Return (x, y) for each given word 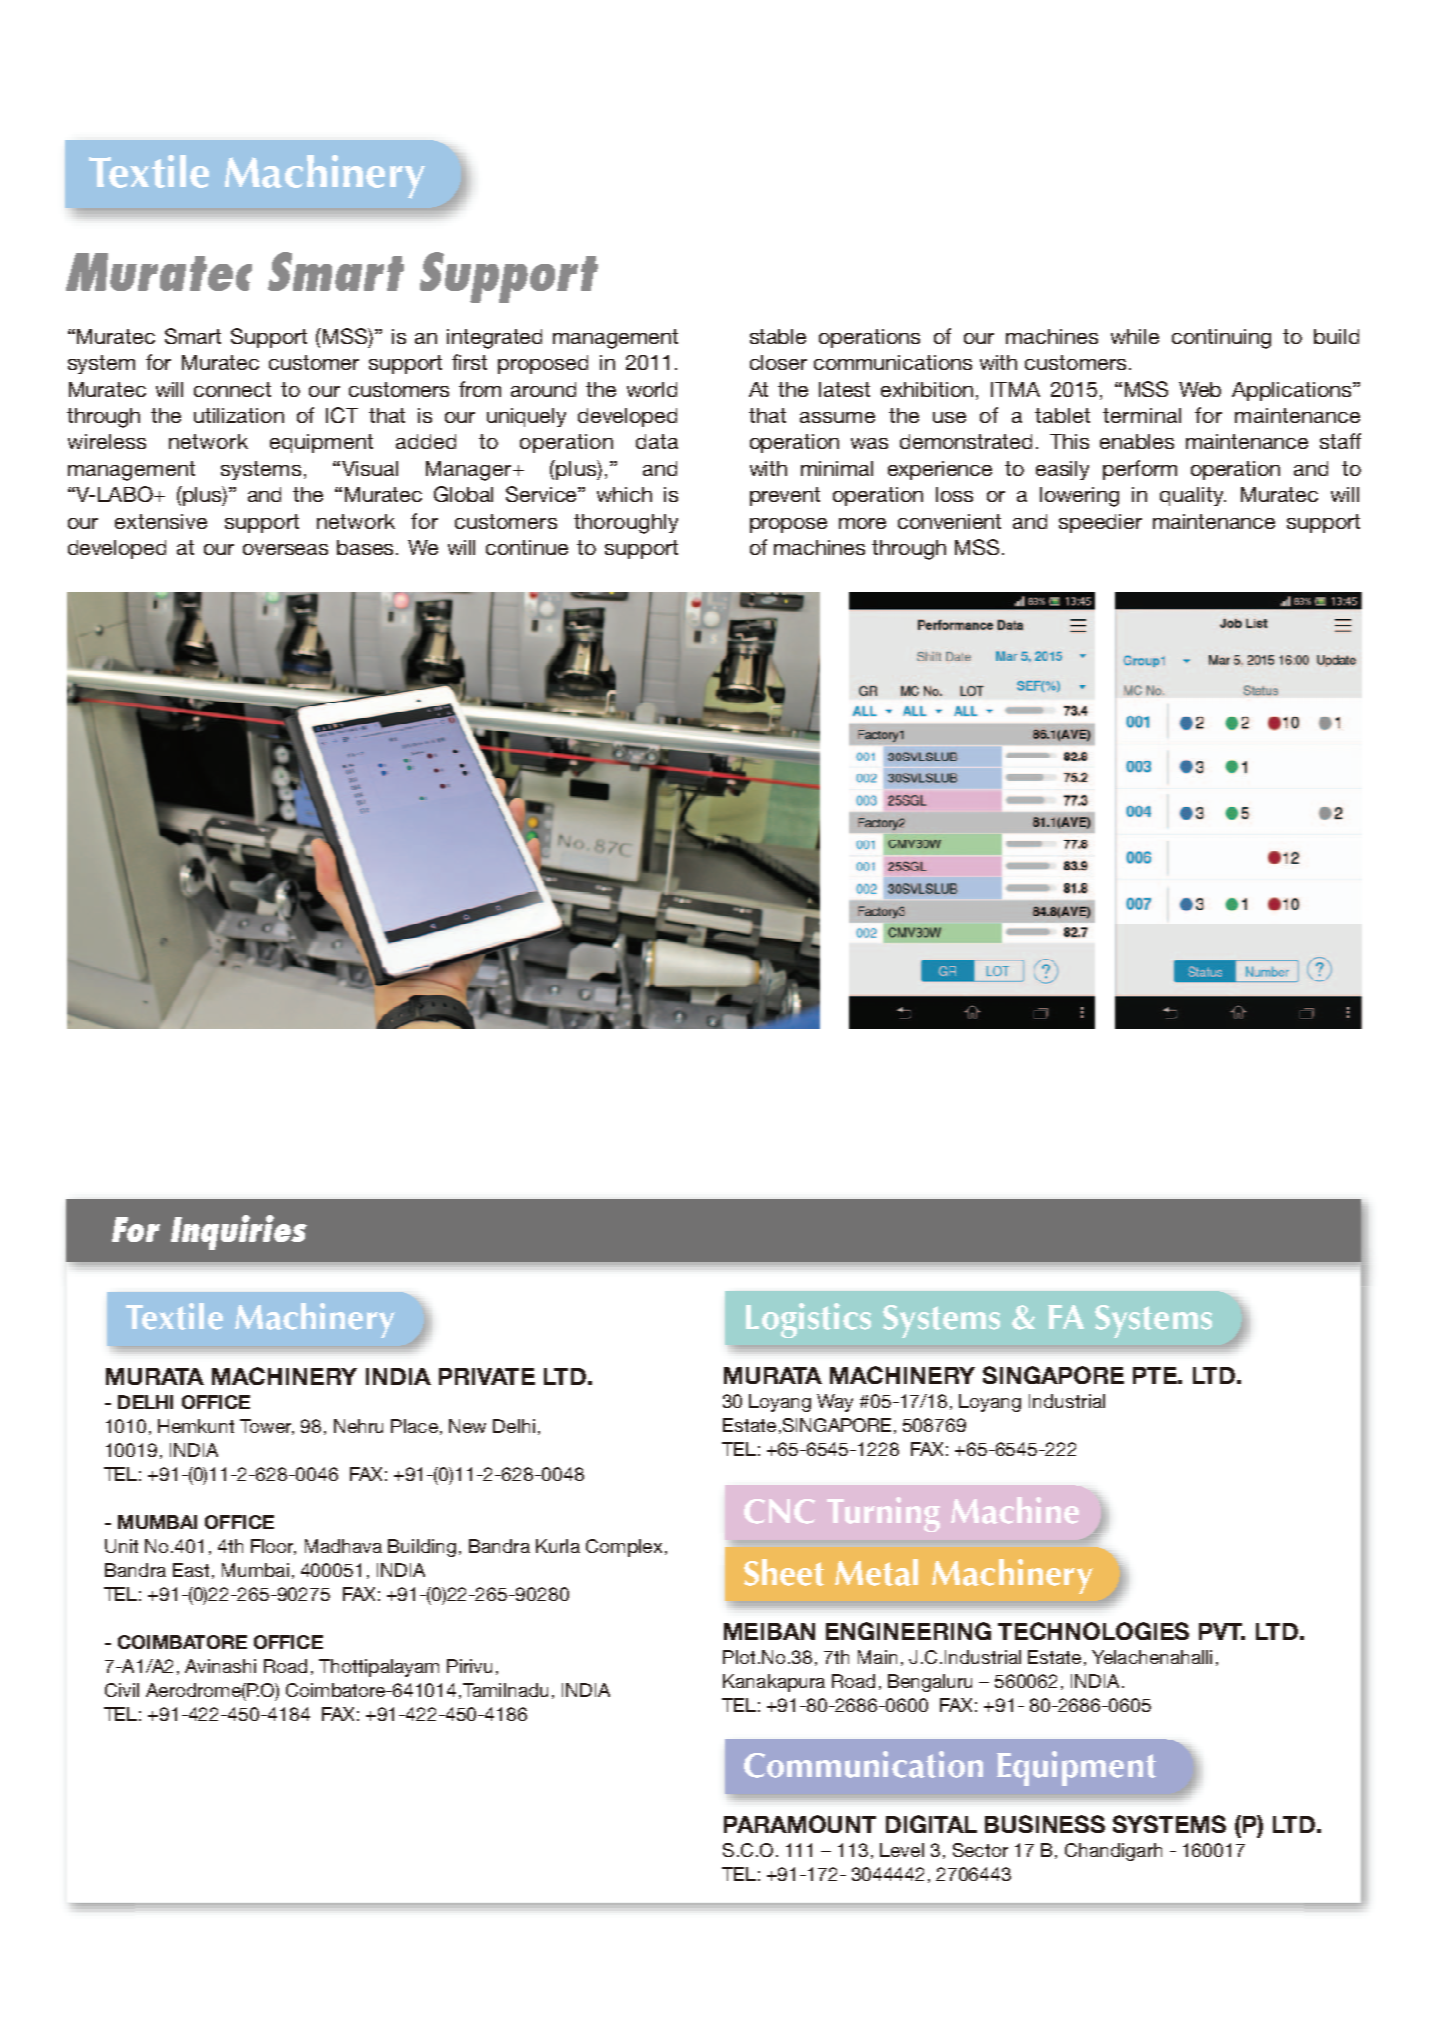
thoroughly (626, 524)
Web (1200, 389)
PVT (1222, 1631)
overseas (285, 549)
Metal (876, 1572)
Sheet (784, 1572)
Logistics (808, 1320)
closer (778, 362)
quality (1193, 496)
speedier (1100, 523)
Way (835, 1403)
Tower (267, 1427)
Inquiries (239, 1232)
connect (232, 389)
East (191, 1570)
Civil (122, 1690)
